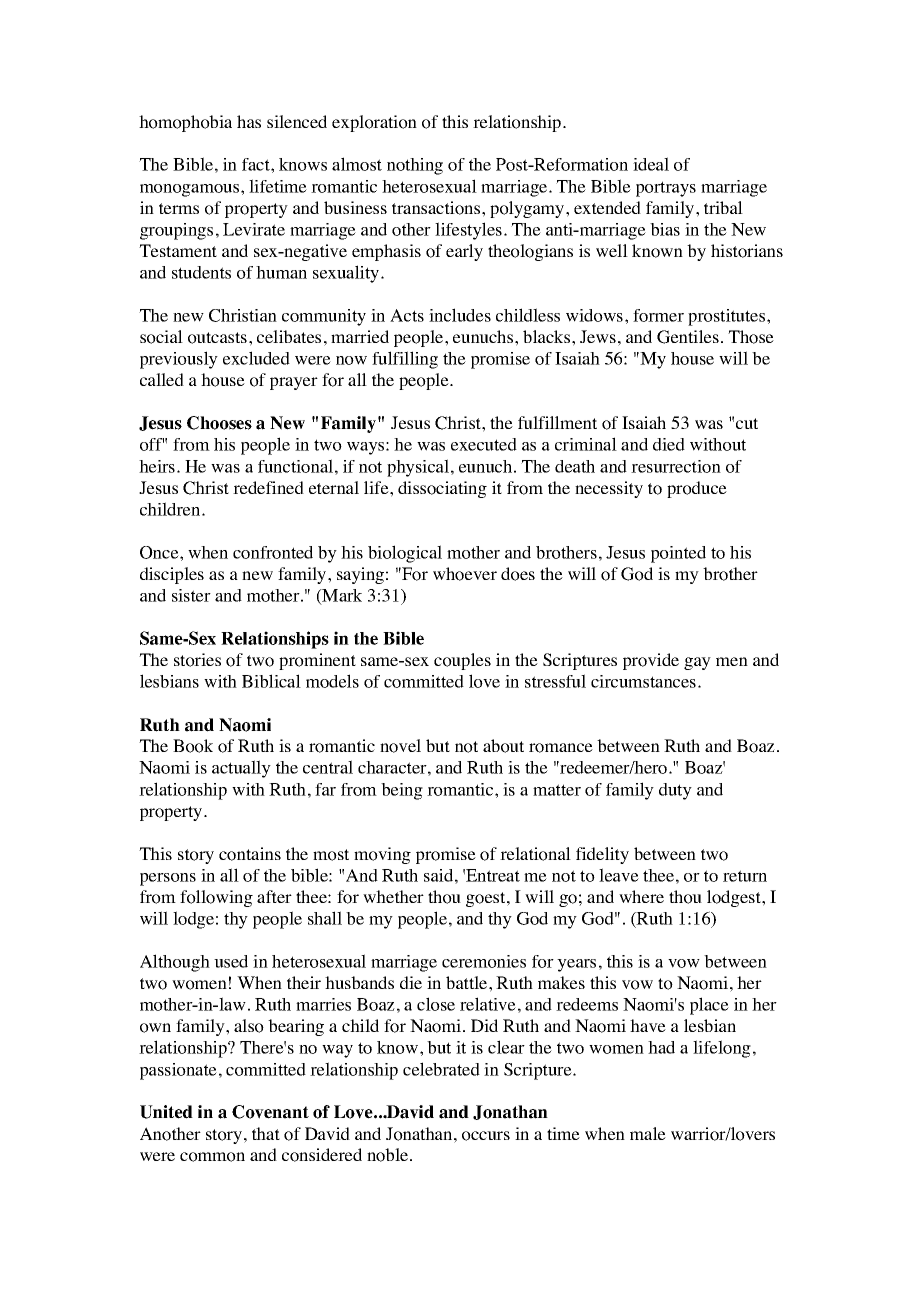  What do you see at coordinates (462, 661) in the page?
I see `couples` at bounding box center [462, 661].
